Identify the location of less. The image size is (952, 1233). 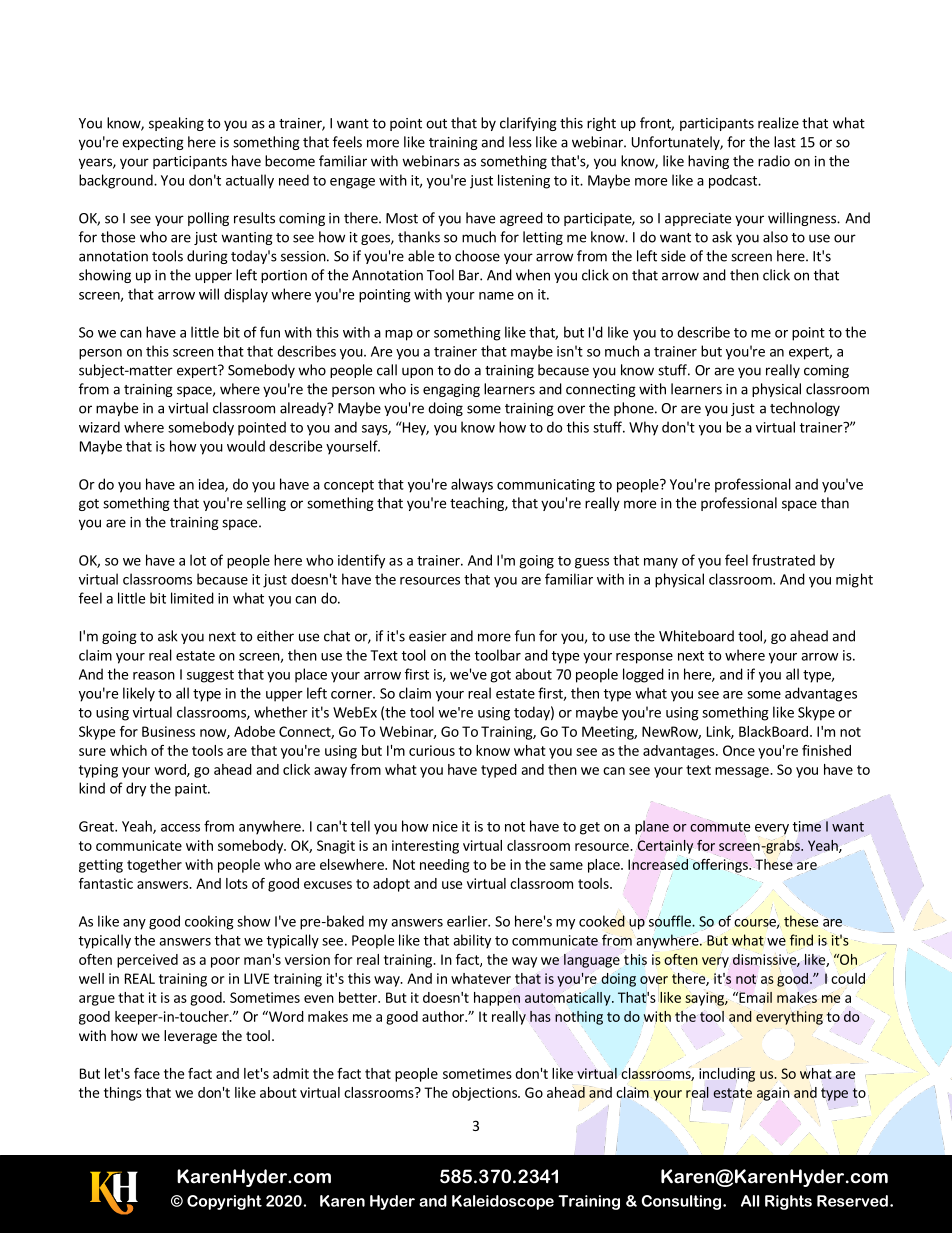
(520, 142).
